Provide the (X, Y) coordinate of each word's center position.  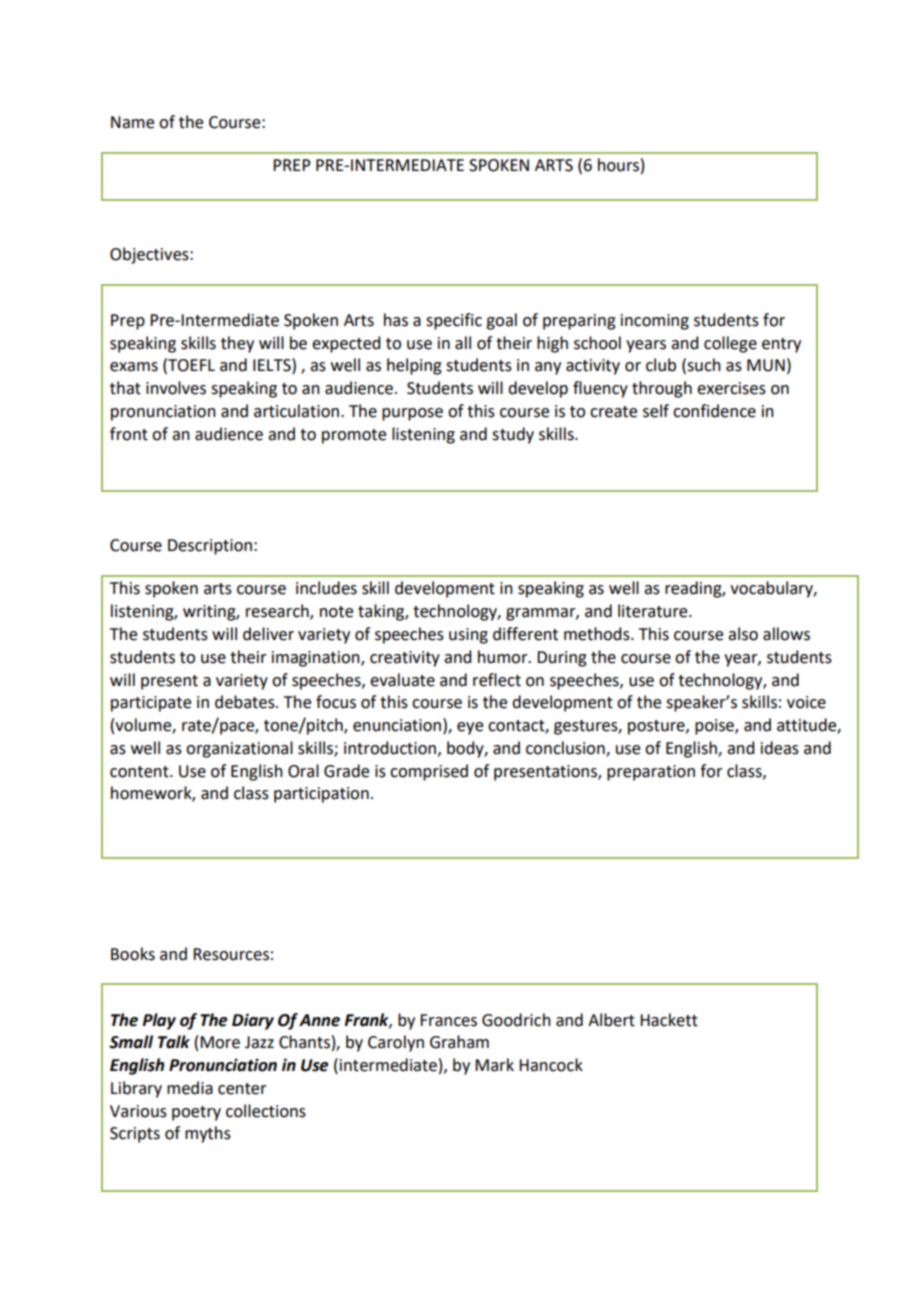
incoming (655, 322)
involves (176, 388)
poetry (196, 1113)
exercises (731, 388)
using (468, 636)
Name (132, 122)
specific (454, 321)
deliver (268, 634)
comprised (429, 772)
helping (414, 366)
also (743, 634)
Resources (231, 954)
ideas (780, 748)
